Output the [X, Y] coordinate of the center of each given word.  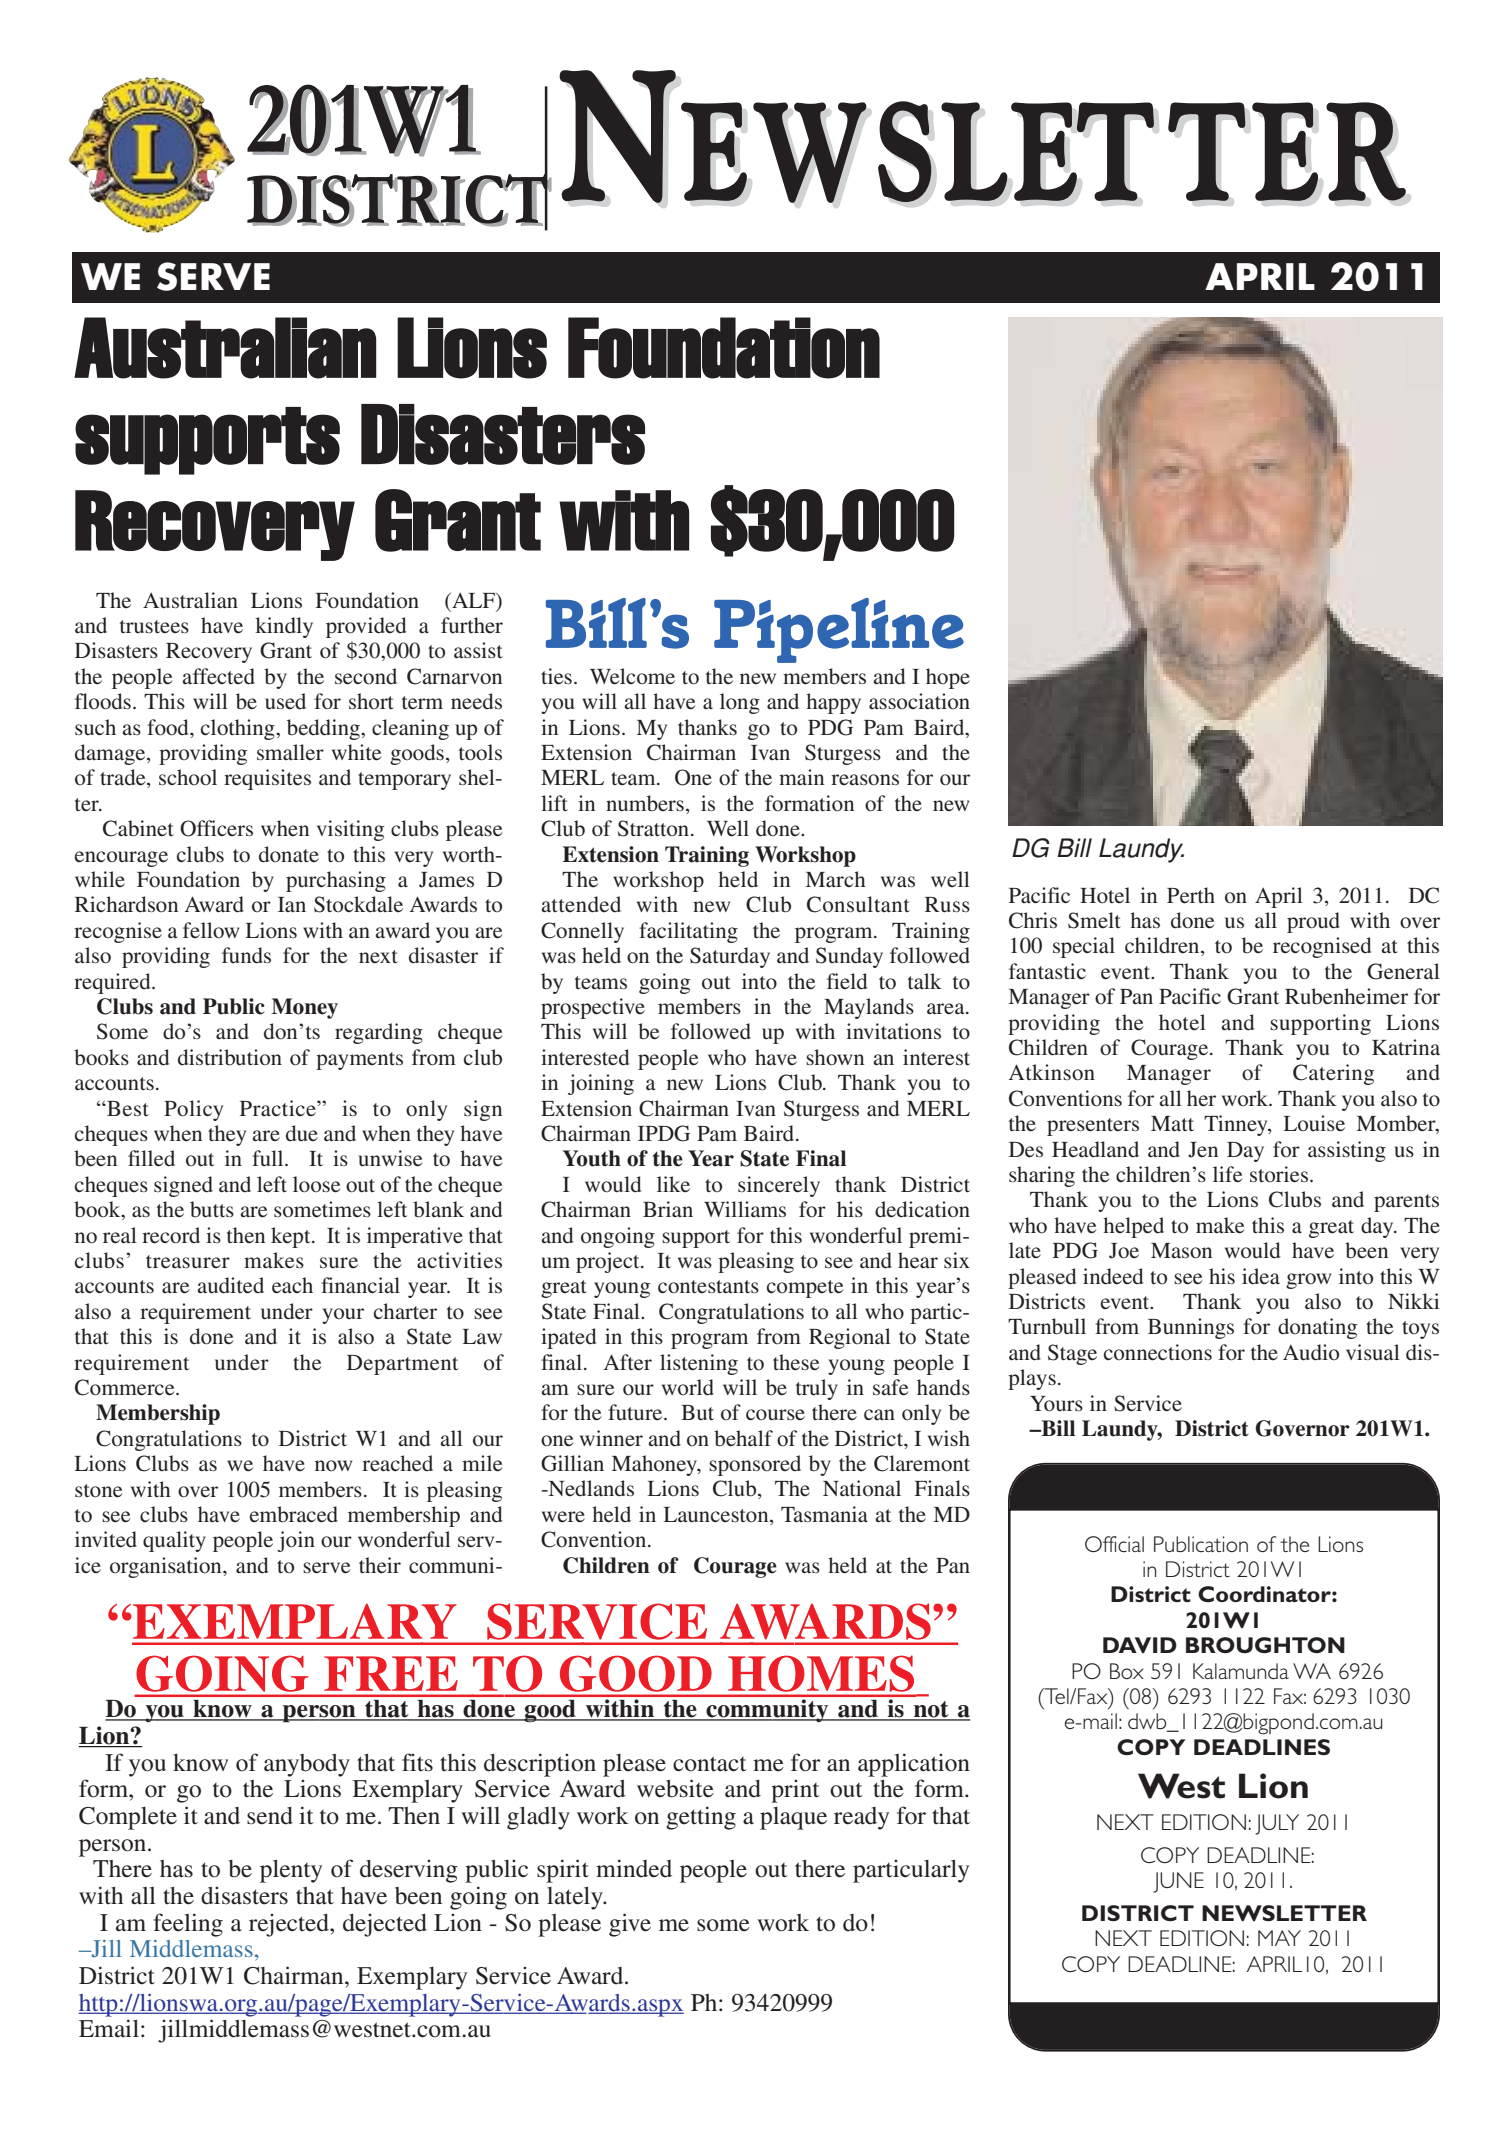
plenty [291, 1871]
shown [835, 1057]
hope [948, 678]
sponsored [755, 1465]
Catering [1333, 1074]
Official [1114, 1544]
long [740, 703]
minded [634, 1868]
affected [218, 676]
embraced [294, 1514]
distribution [230, 1057]
